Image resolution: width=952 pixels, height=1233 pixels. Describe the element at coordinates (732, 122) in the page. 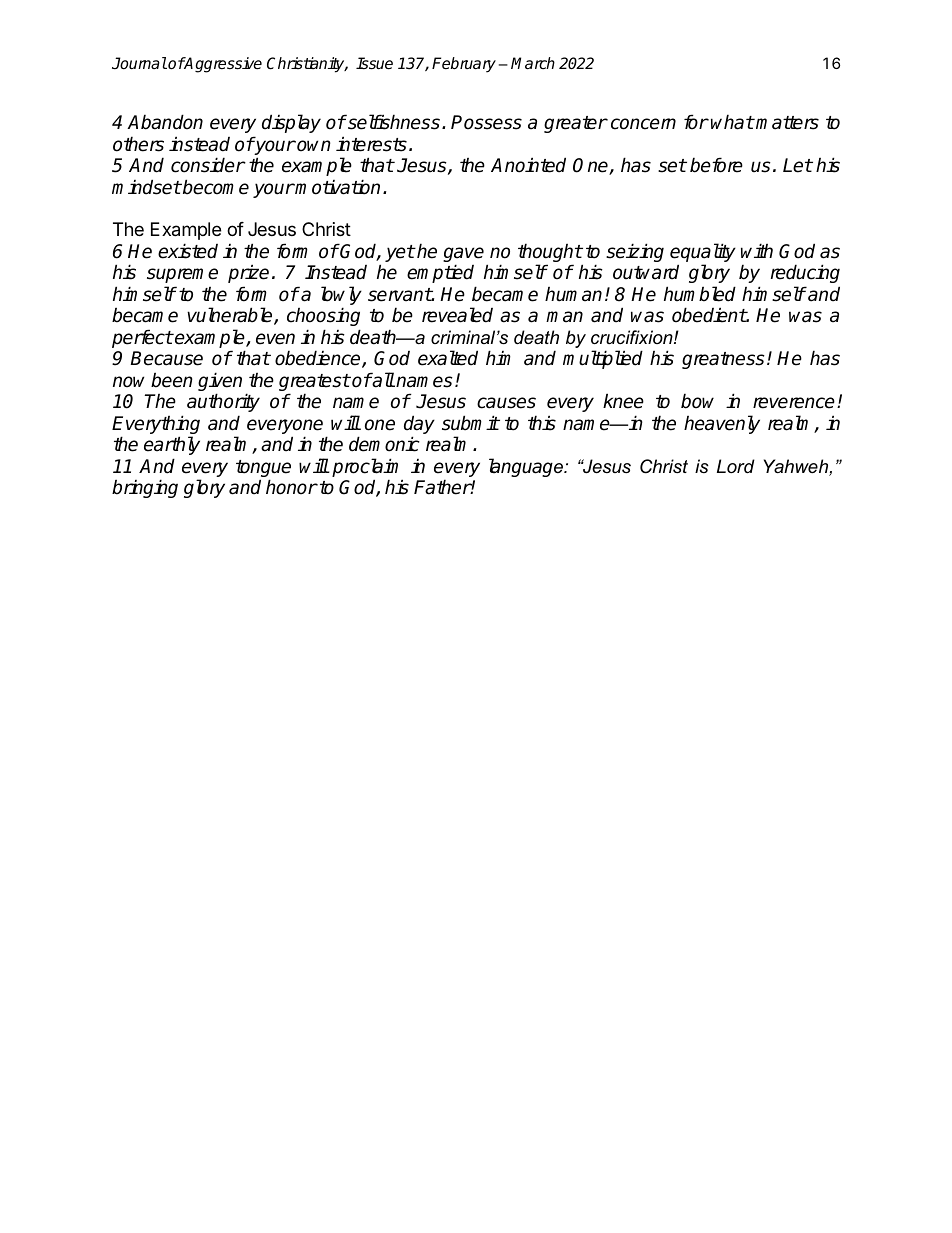

I see `what` at that location.
